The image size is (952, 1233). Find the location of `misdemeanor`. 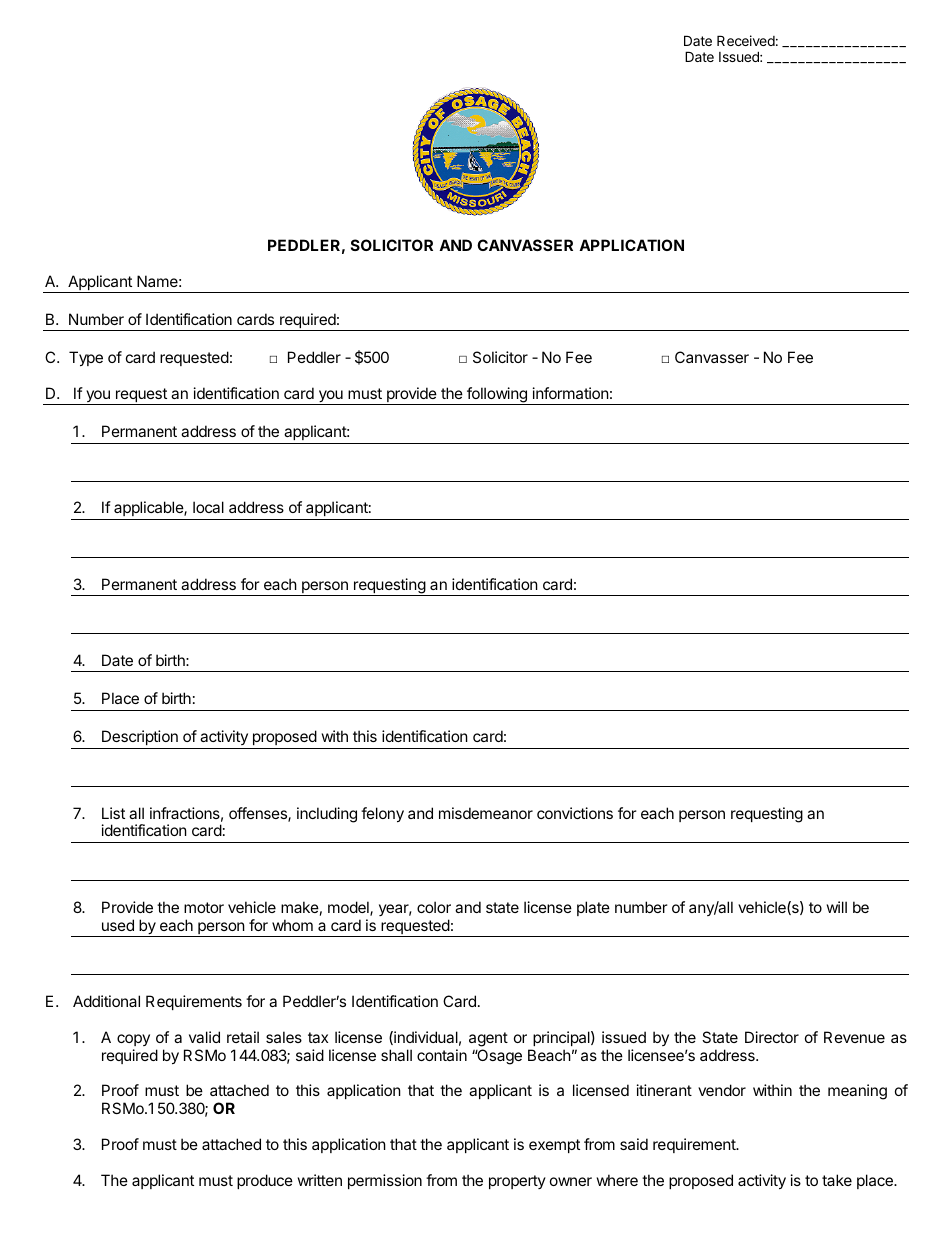

misdemeanor is located at coordinates (486, 813).
